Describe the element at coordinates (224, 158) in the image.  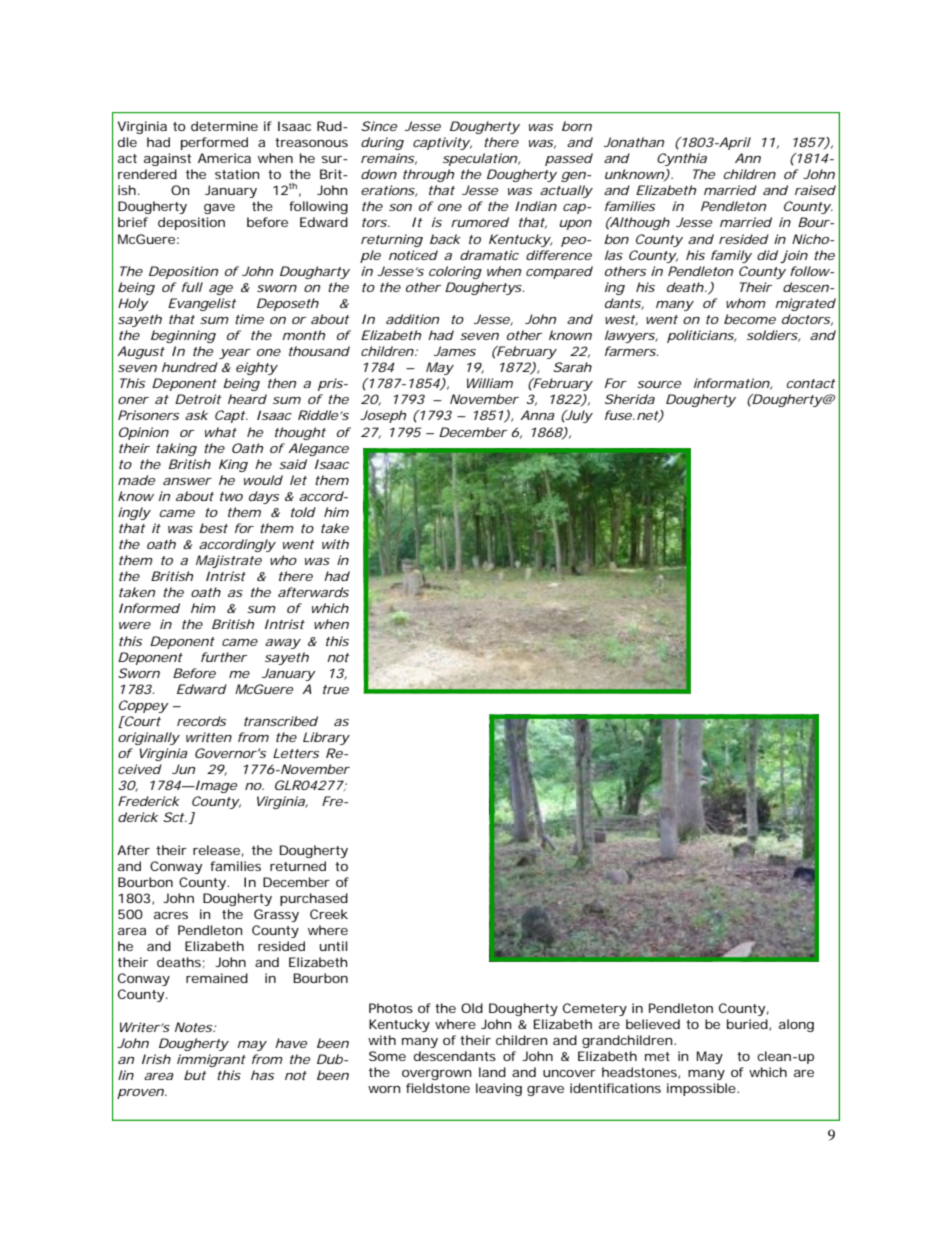
I see `America` at that location.
